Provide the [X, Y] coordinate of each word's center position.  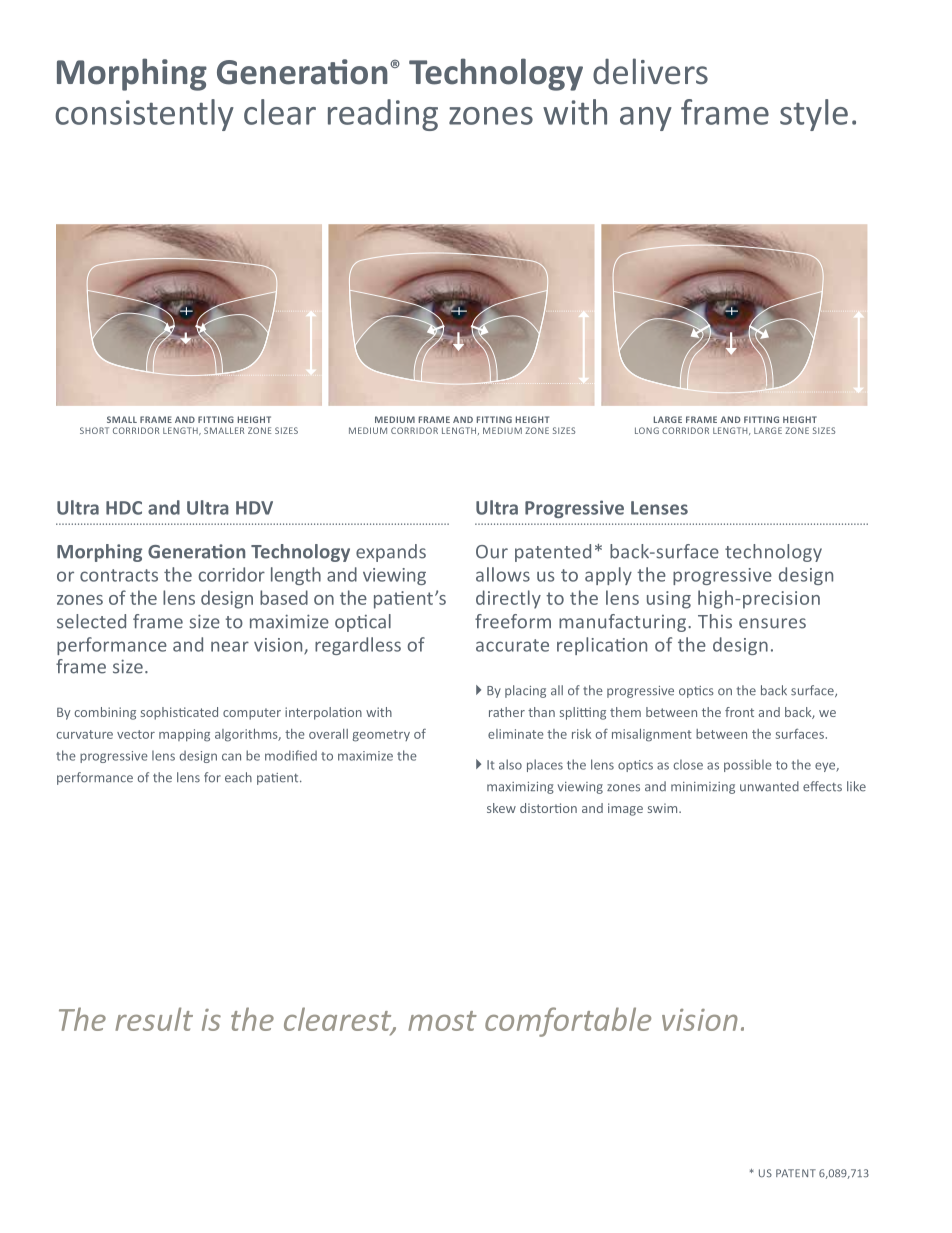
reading [383, 115]
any [646, 119]
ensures [772, 623]
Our [492, 552]
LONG [647, 430]
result [154, 1019]
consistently [144, 115]
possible [748, 765]
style [814, 115]
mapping [184, 735]
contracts [119, 575]
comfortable [568, 1022]
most [442, 1021]
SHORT [94, 430]
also [510, 764]
